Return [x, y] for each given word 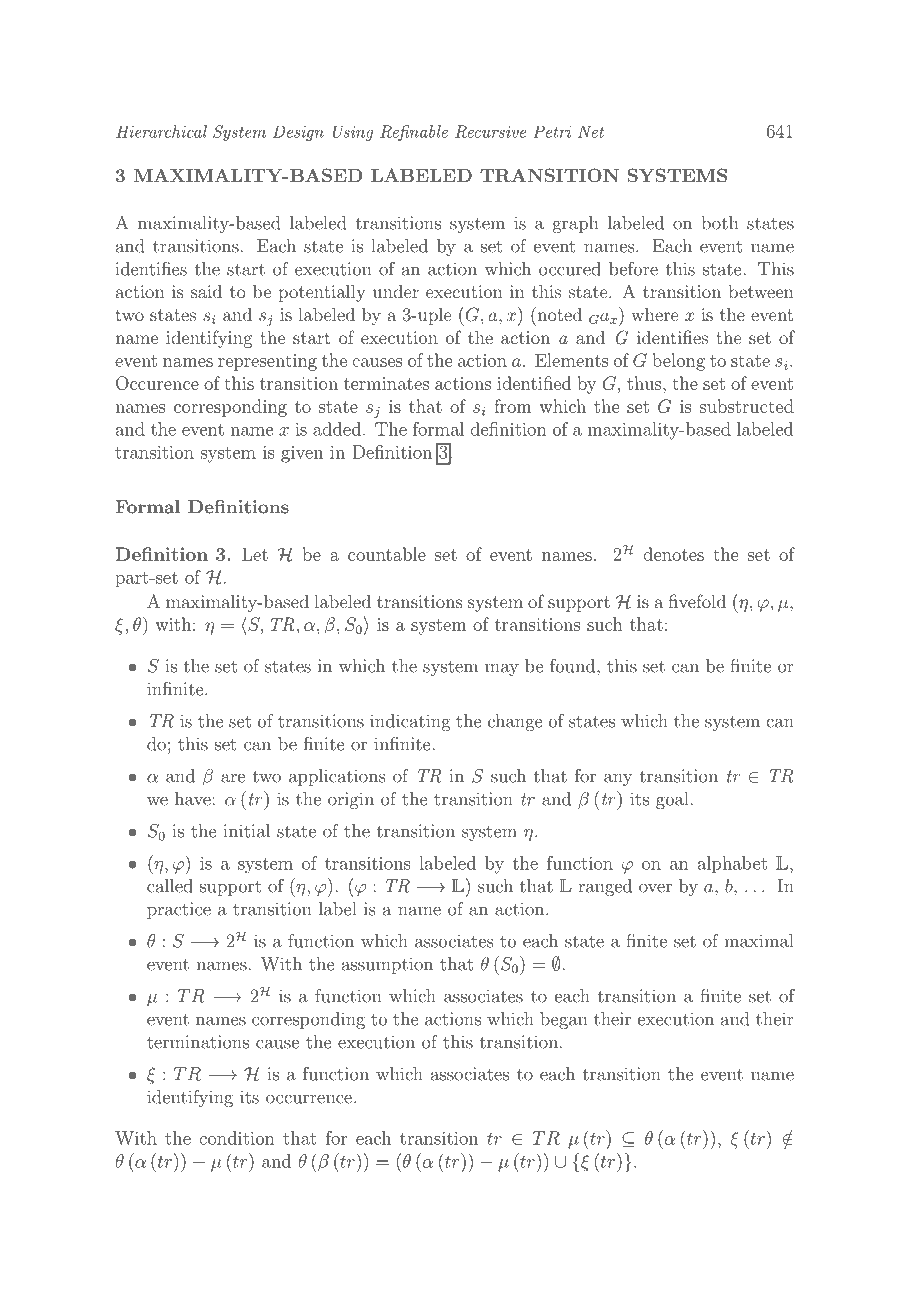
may [502, 669]
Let [255, 554]
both [719, 223]
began [563, 1020]
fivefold [697, 601]
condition [237, 1138]
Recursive [490, 131]
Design [298, 133]
